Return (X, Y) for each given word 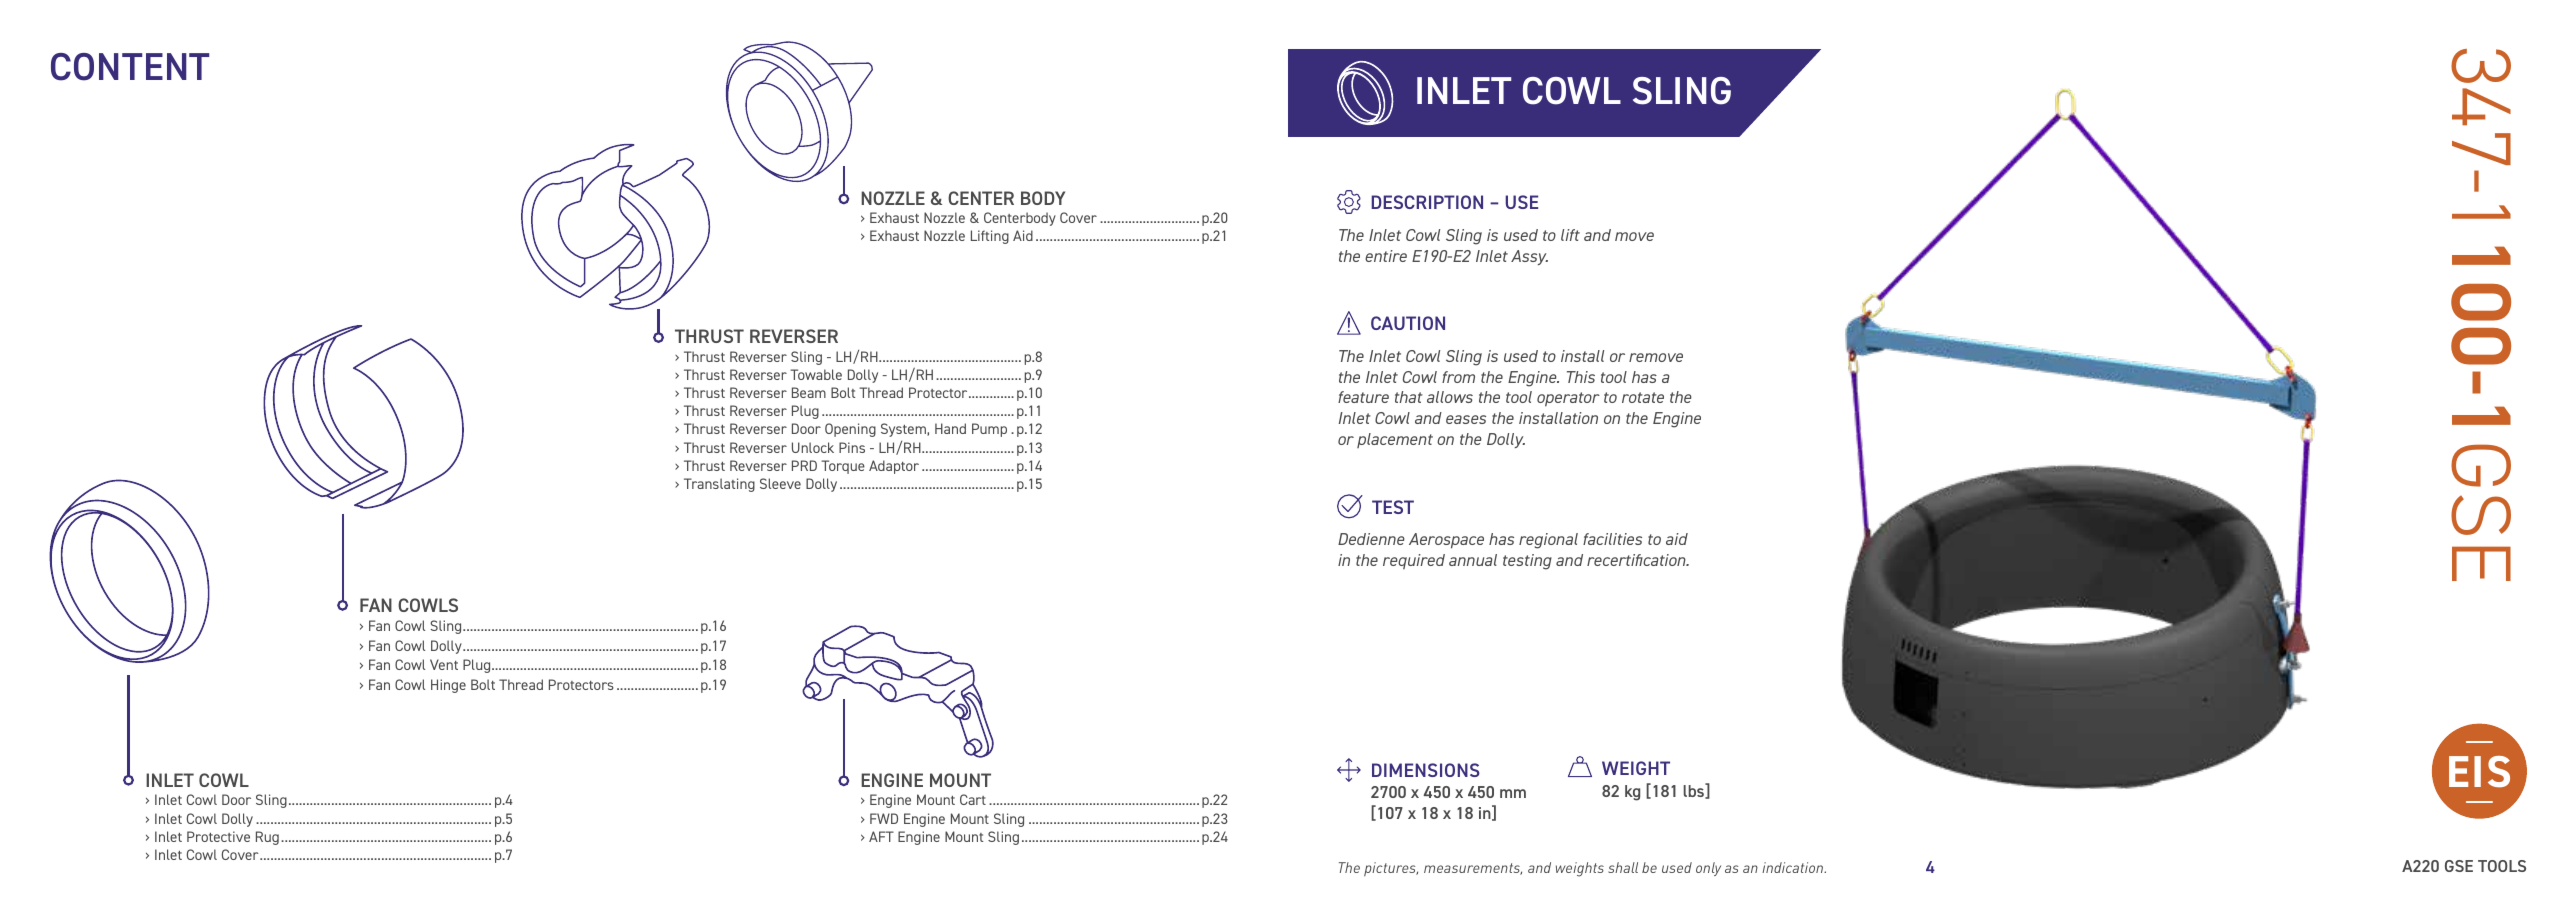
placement (1395, 440)
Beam (809, 392)
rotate (1643, 397)
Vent (444, 664)
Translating (719, 485)
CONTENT (130, 67)
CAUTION (1408, 323)
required (1414, 561)
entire (1386, 256)
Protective (218, 836)
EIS (2479, 772)
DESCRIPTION (1427, 202)
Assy (1529, 257)
